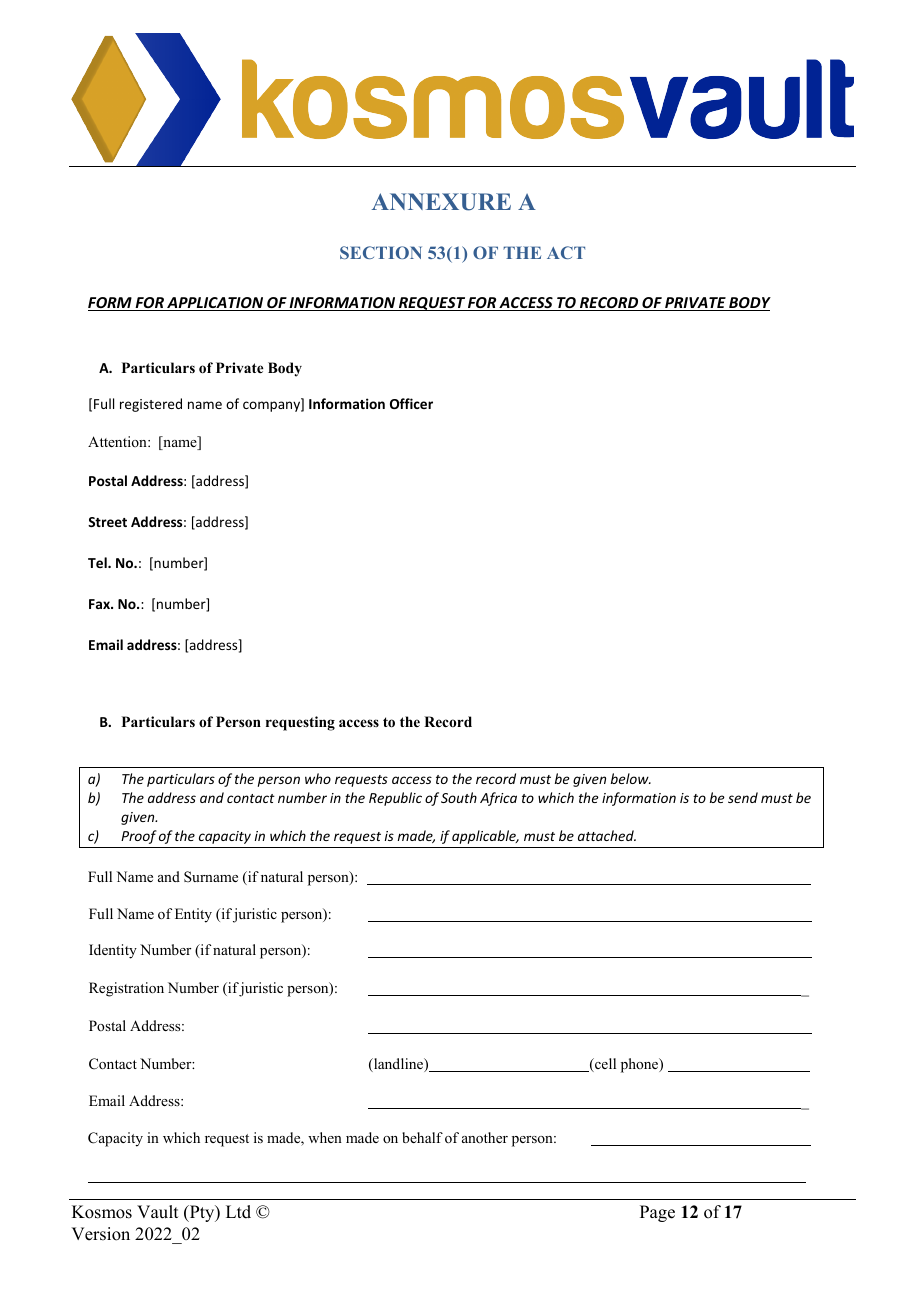  What do you see at coordinates (395, 799) in the screenshot?
I see `Republic` at bounding box center [395, 799].
